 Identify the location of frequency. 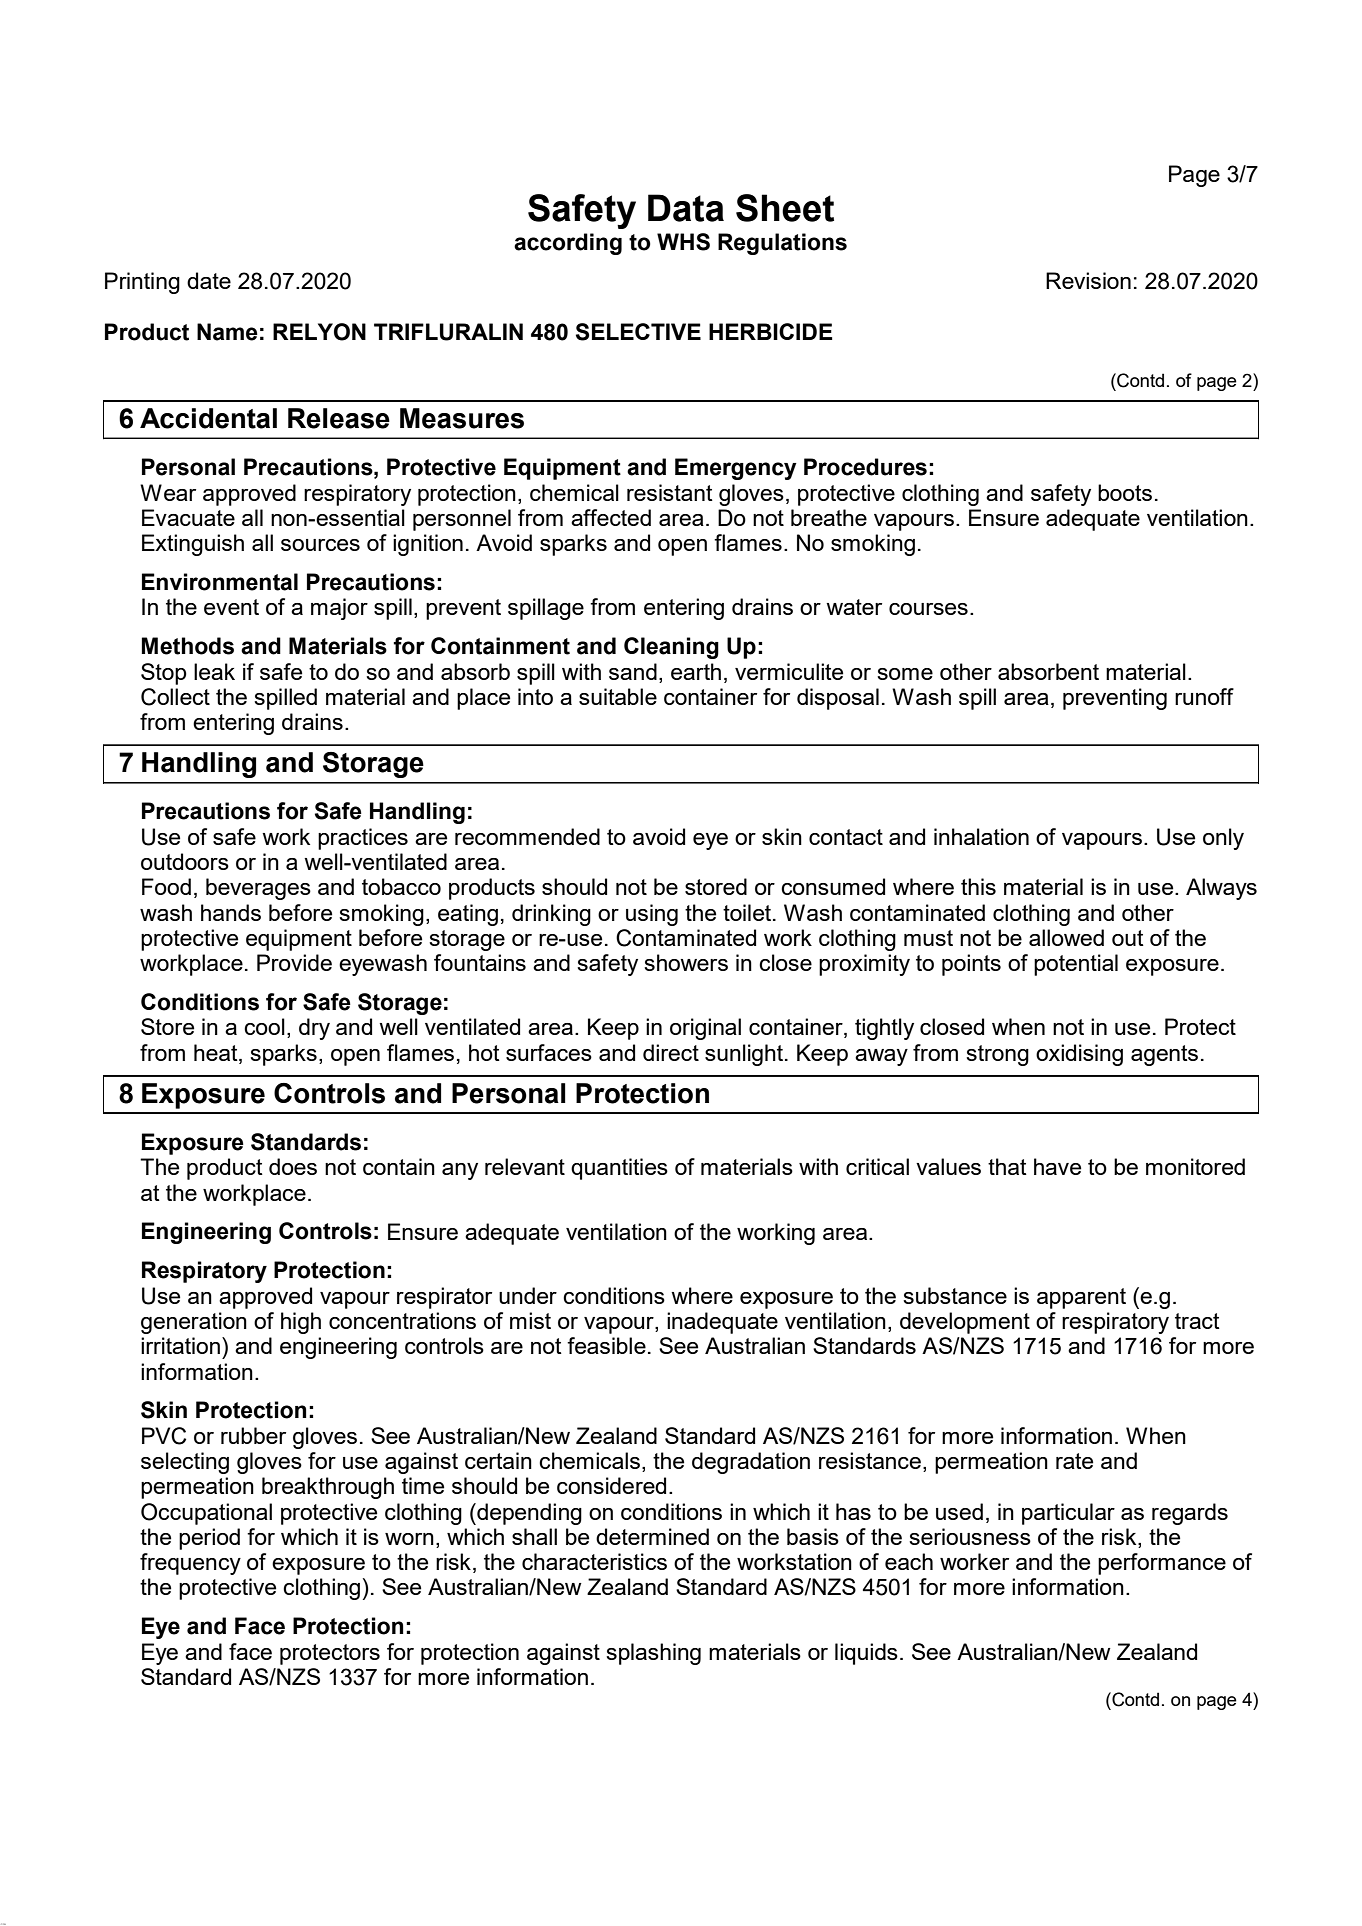
(190, 1564).
